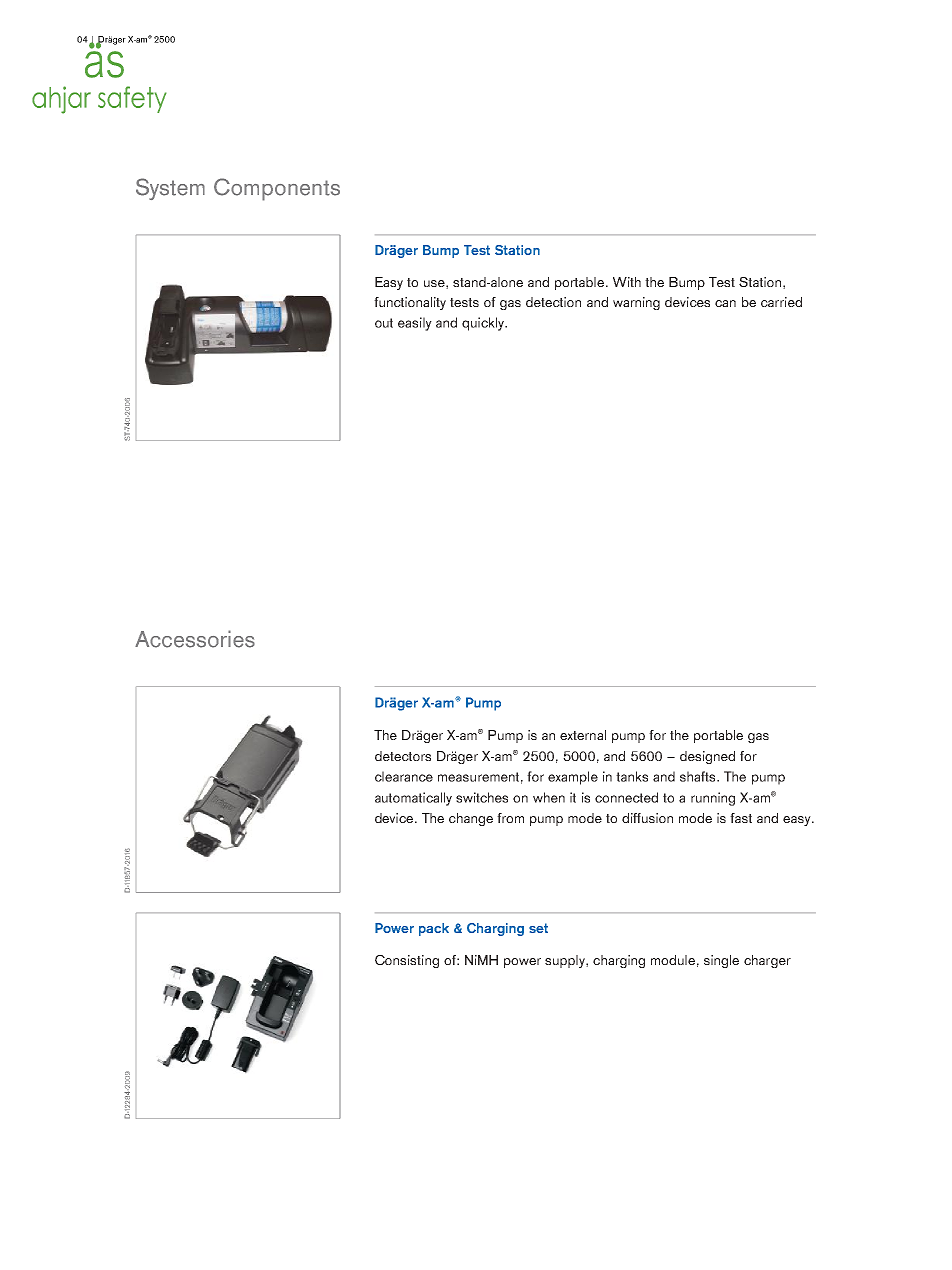 The image size is (952, 1270). Describe the element at coordinates (725, 303) in the document. I see `can` at that location.
